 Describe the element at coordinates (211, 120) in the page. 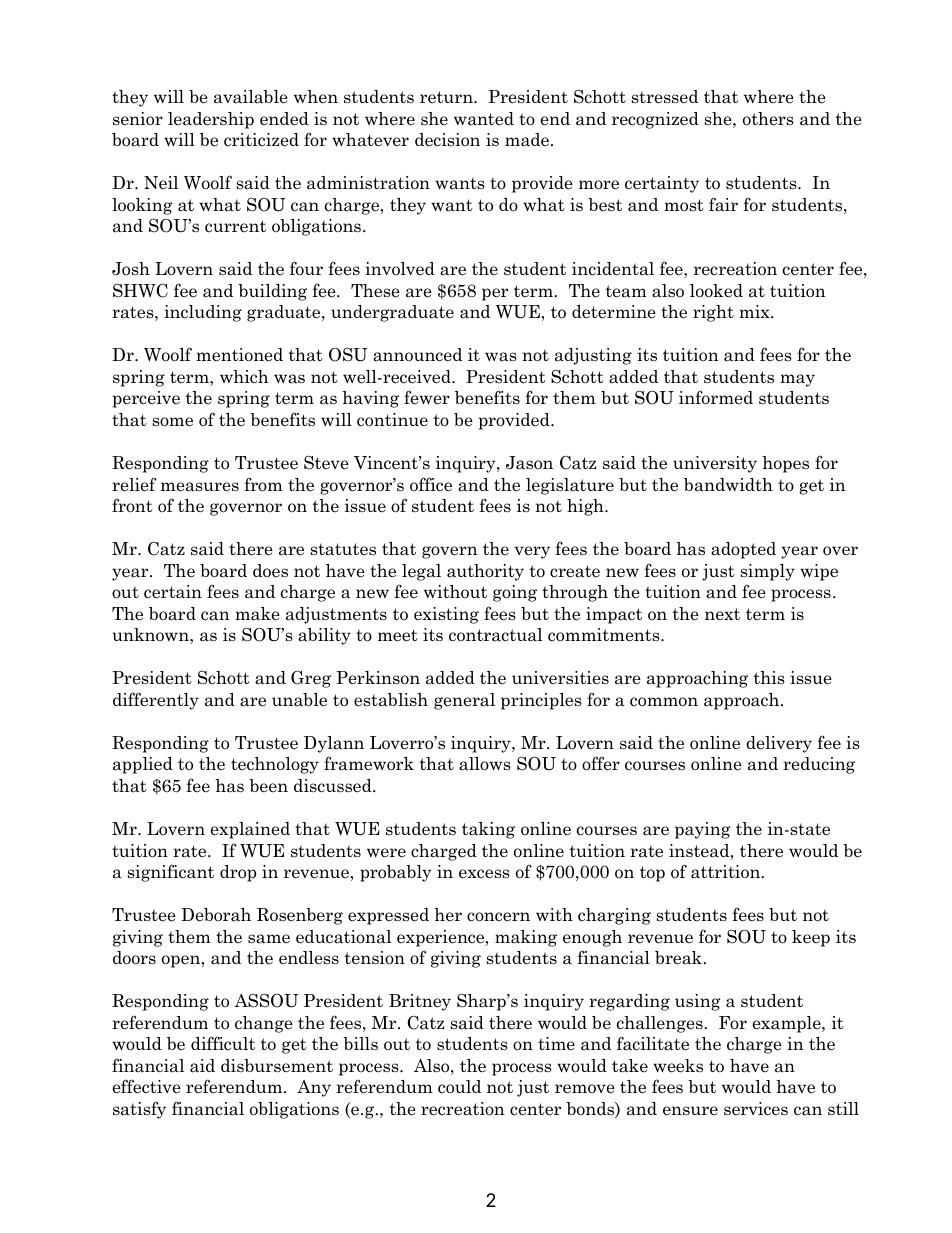

I see `leadership` at that location.
